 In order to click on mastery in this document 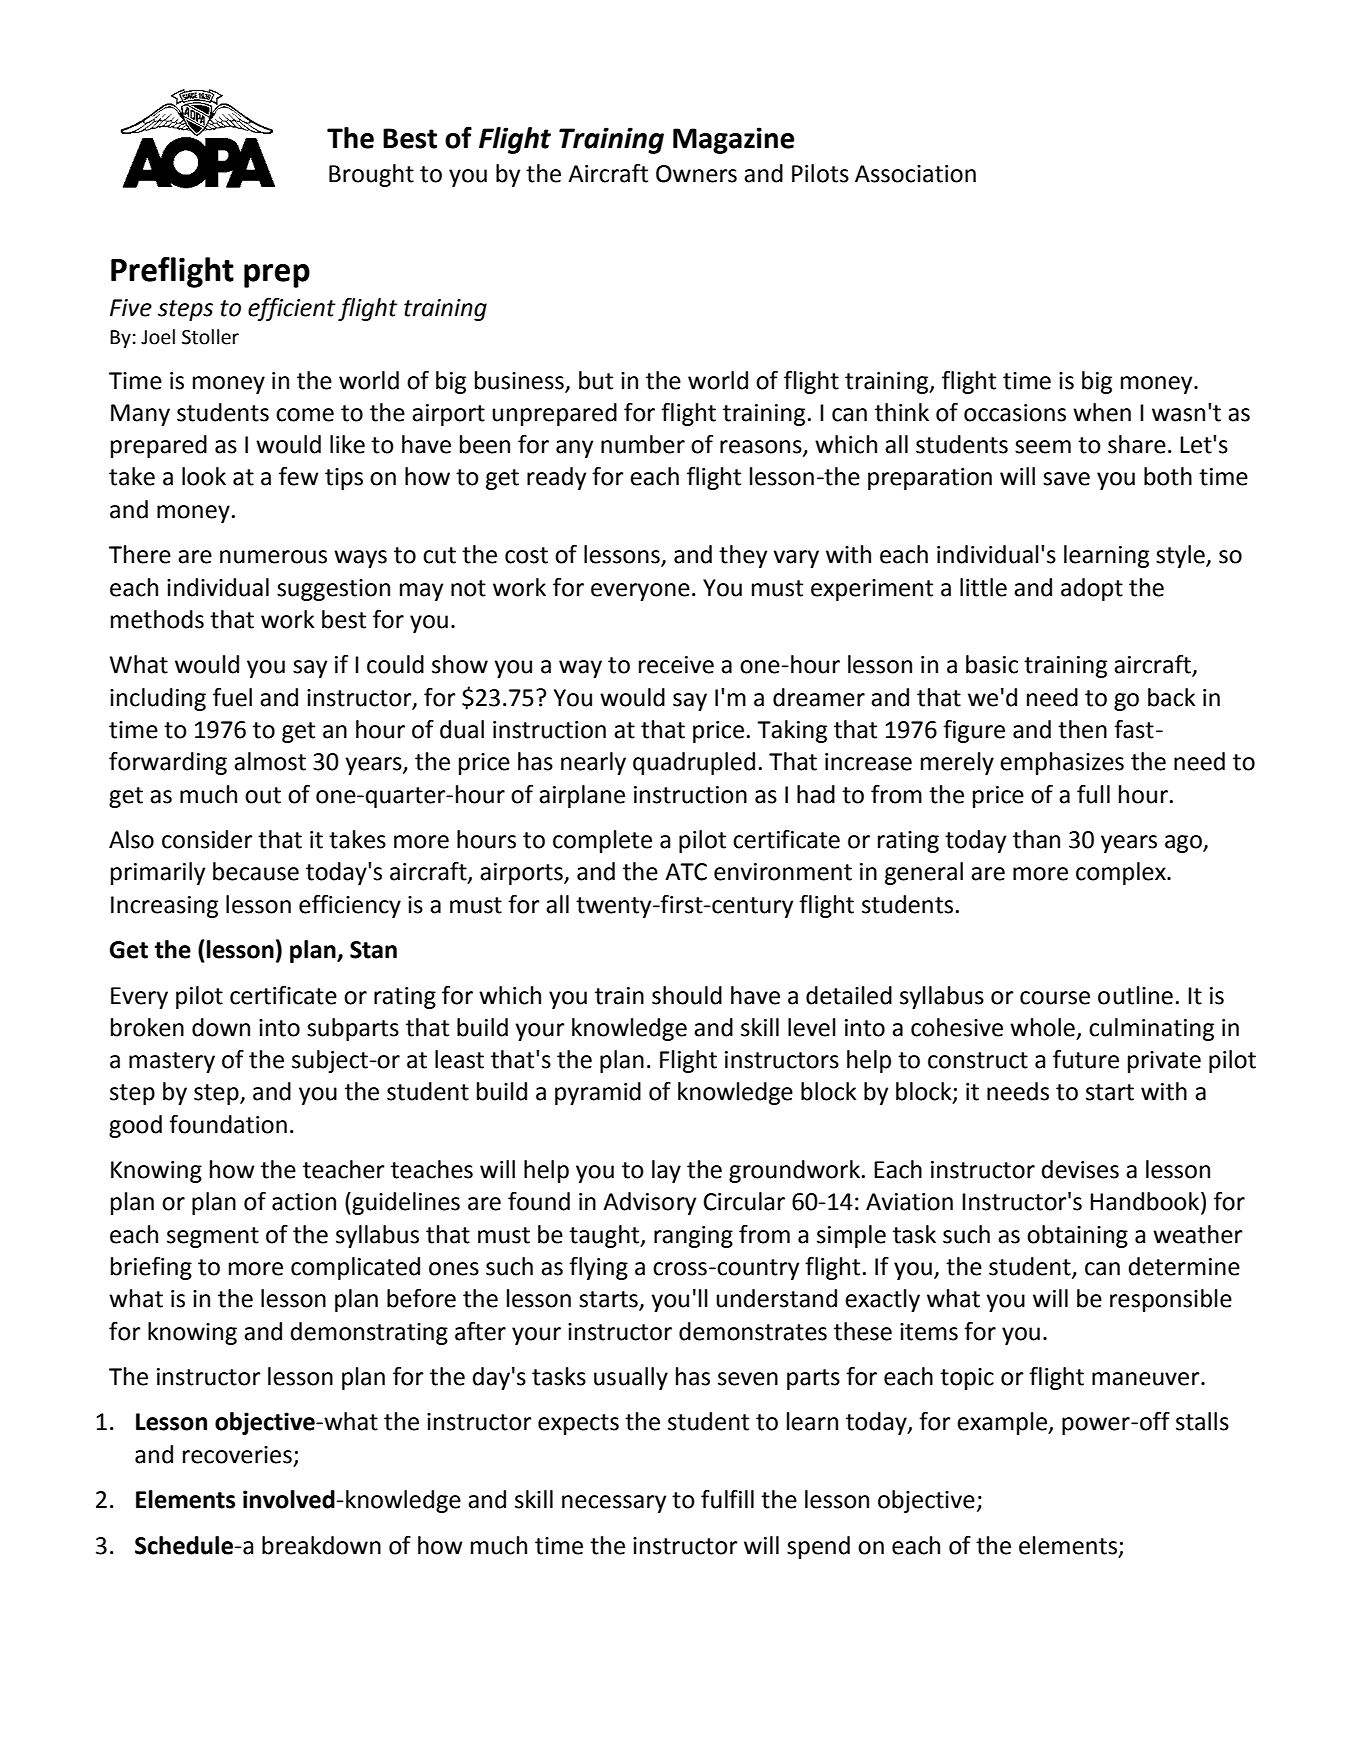, I will do `click(172, 1062)`.
